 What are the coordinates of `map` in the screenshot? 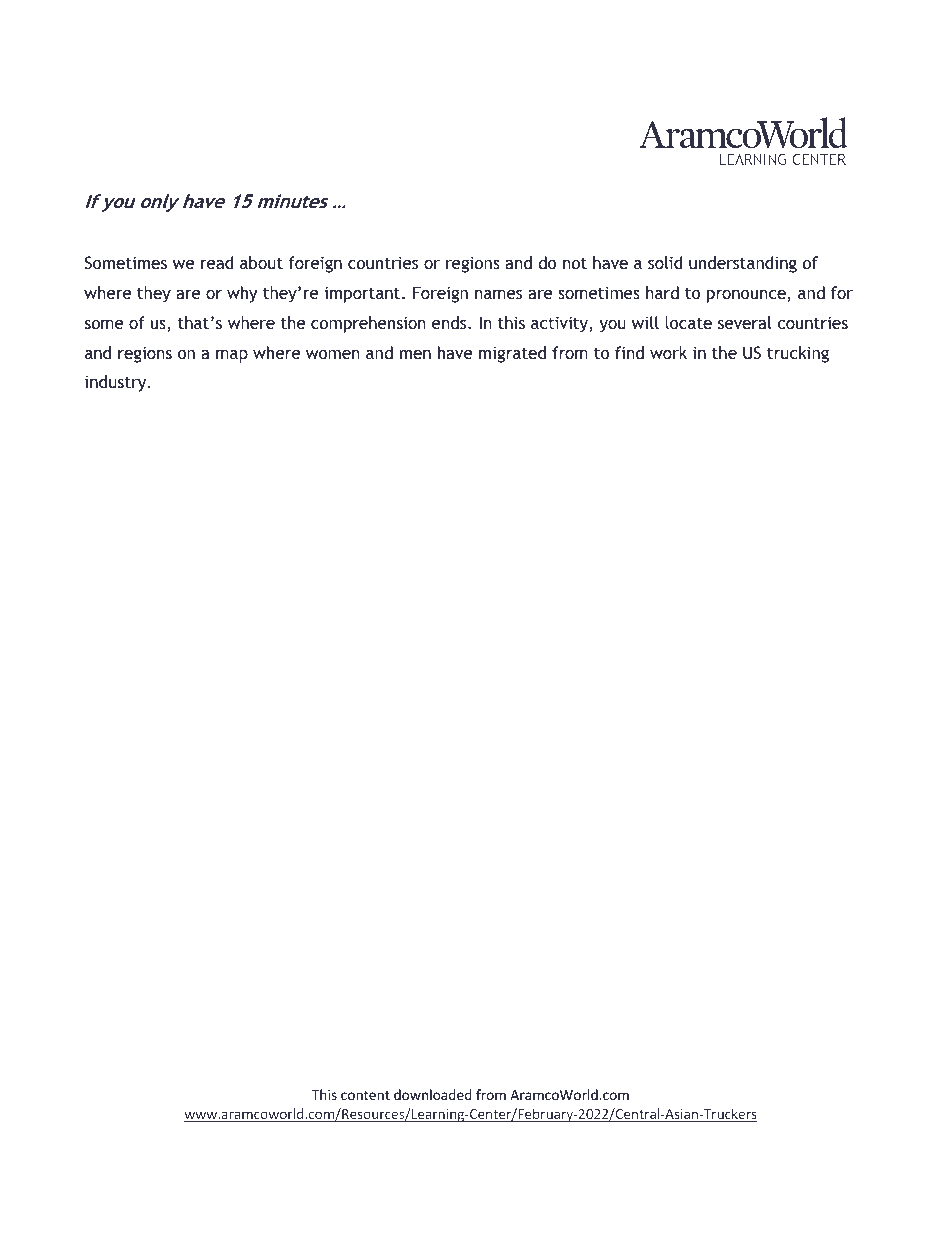 It's located at (232, 356).
